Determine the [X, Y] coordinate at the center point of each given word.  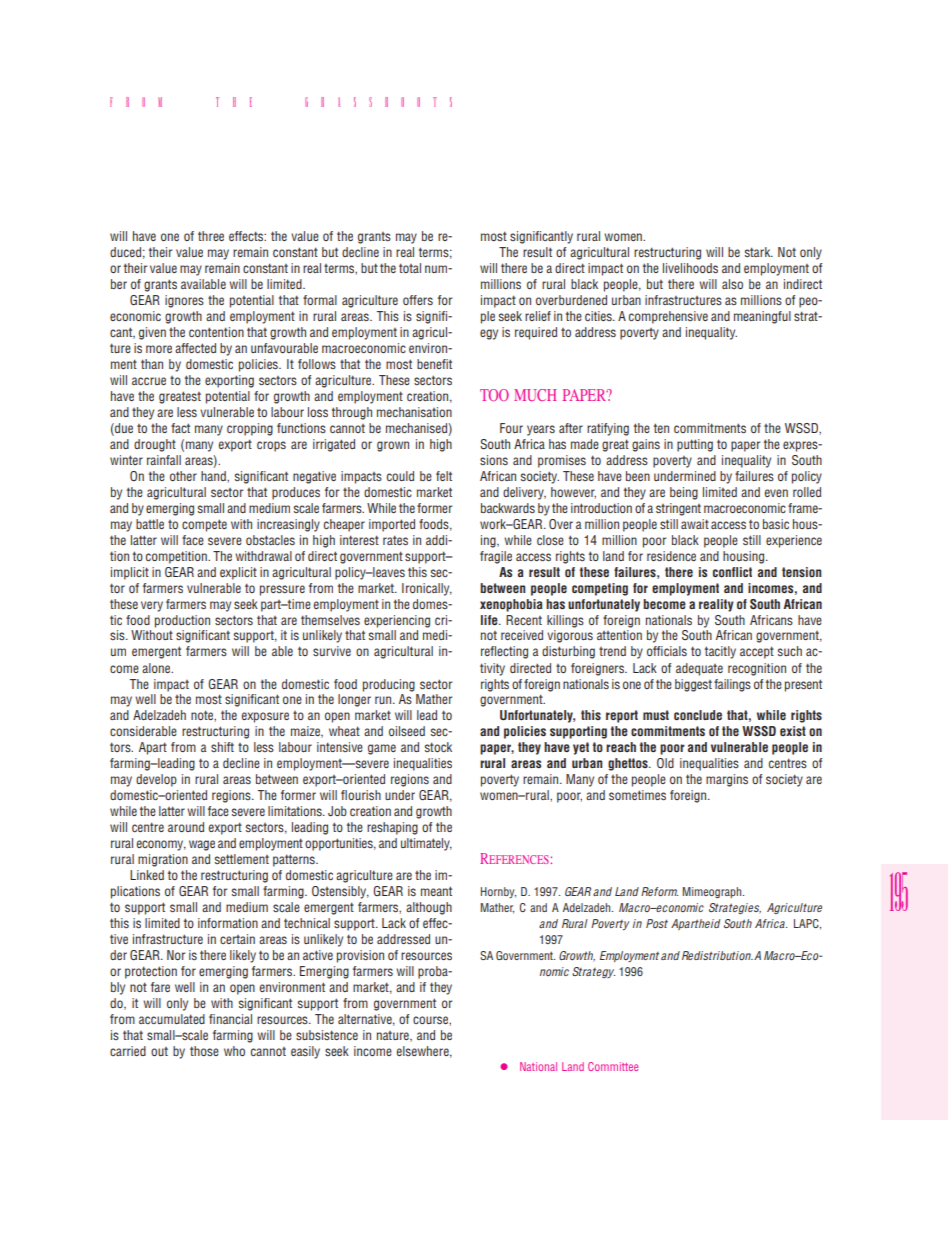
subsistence [327, 1035]
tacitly [720, 652]
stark [759, 252]
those [204, 1051]
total [410, 268]
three [211, 236]
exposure [265, 717]
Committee [613, 1066]
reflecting [504, 652]
